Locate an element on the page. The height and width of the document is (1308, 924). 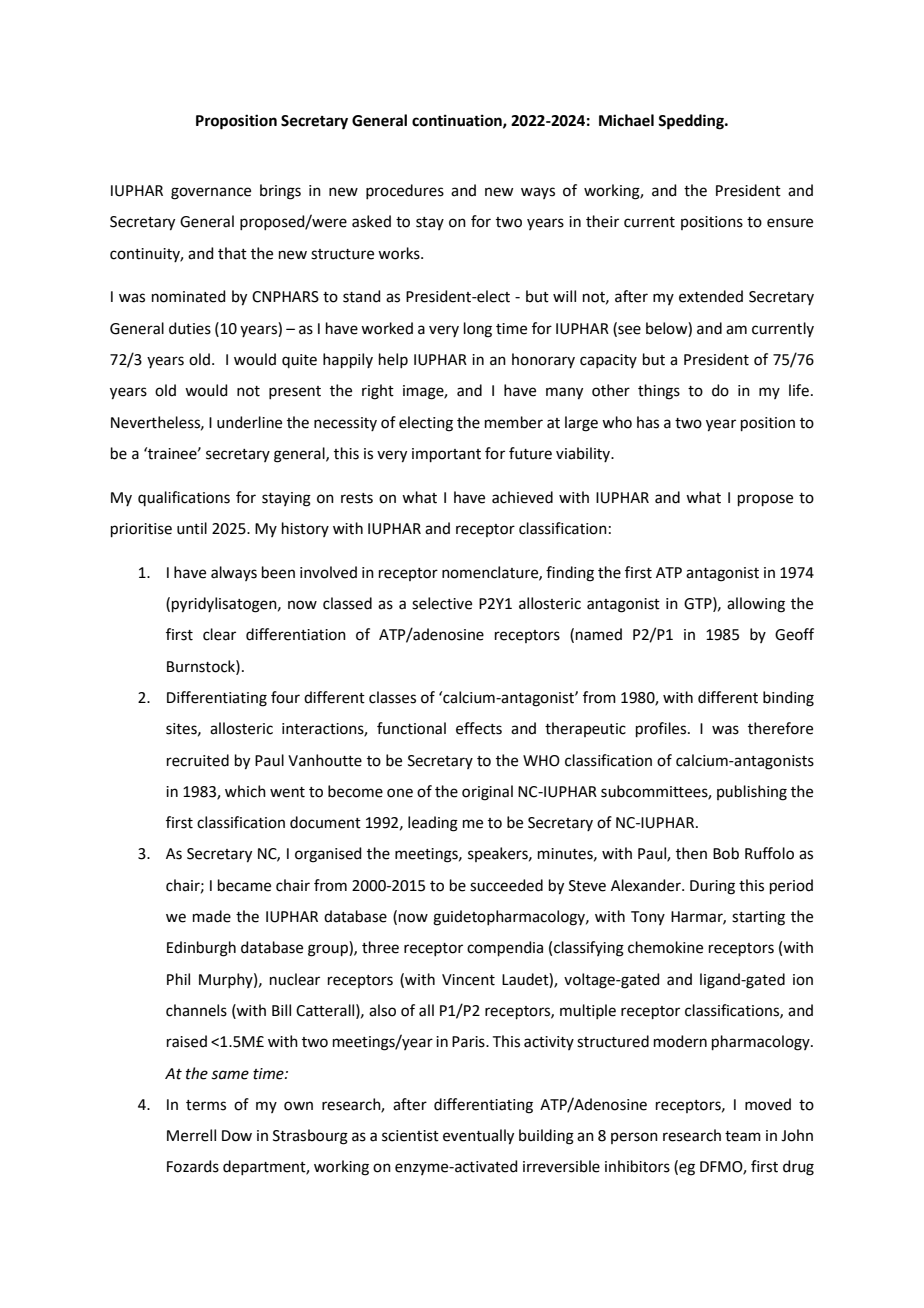
has is located at coordinates (648, 422).
